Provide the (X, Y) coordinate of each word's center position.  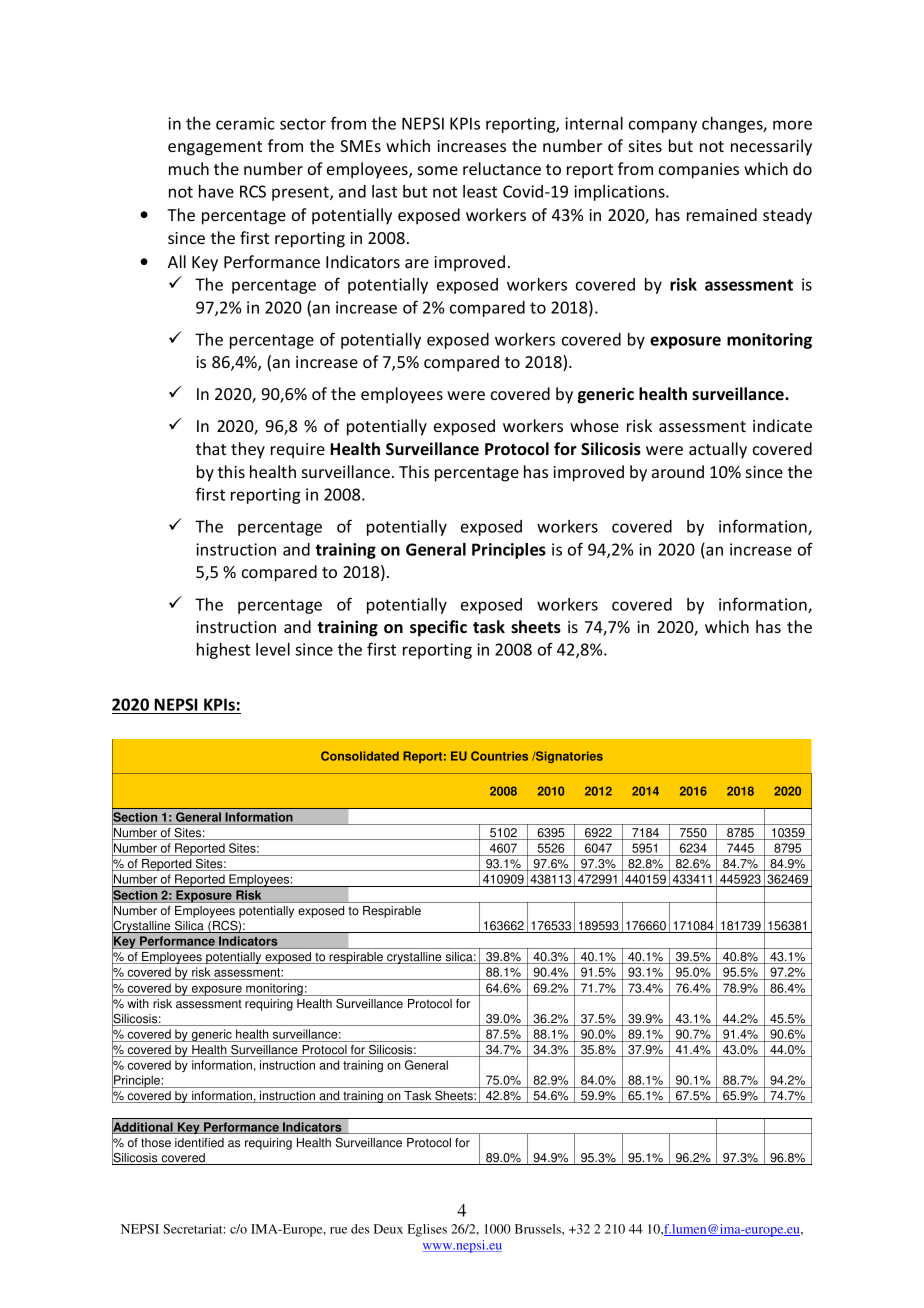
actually (718, 450)
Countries (499, 756)
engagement (215, 148)
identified (199, 1143)
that (211, 448)
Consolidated (360, 756)
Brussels (539, 1229)
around (678, 471)
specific (438, 628)
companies (699, 171)
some (438, 170)
